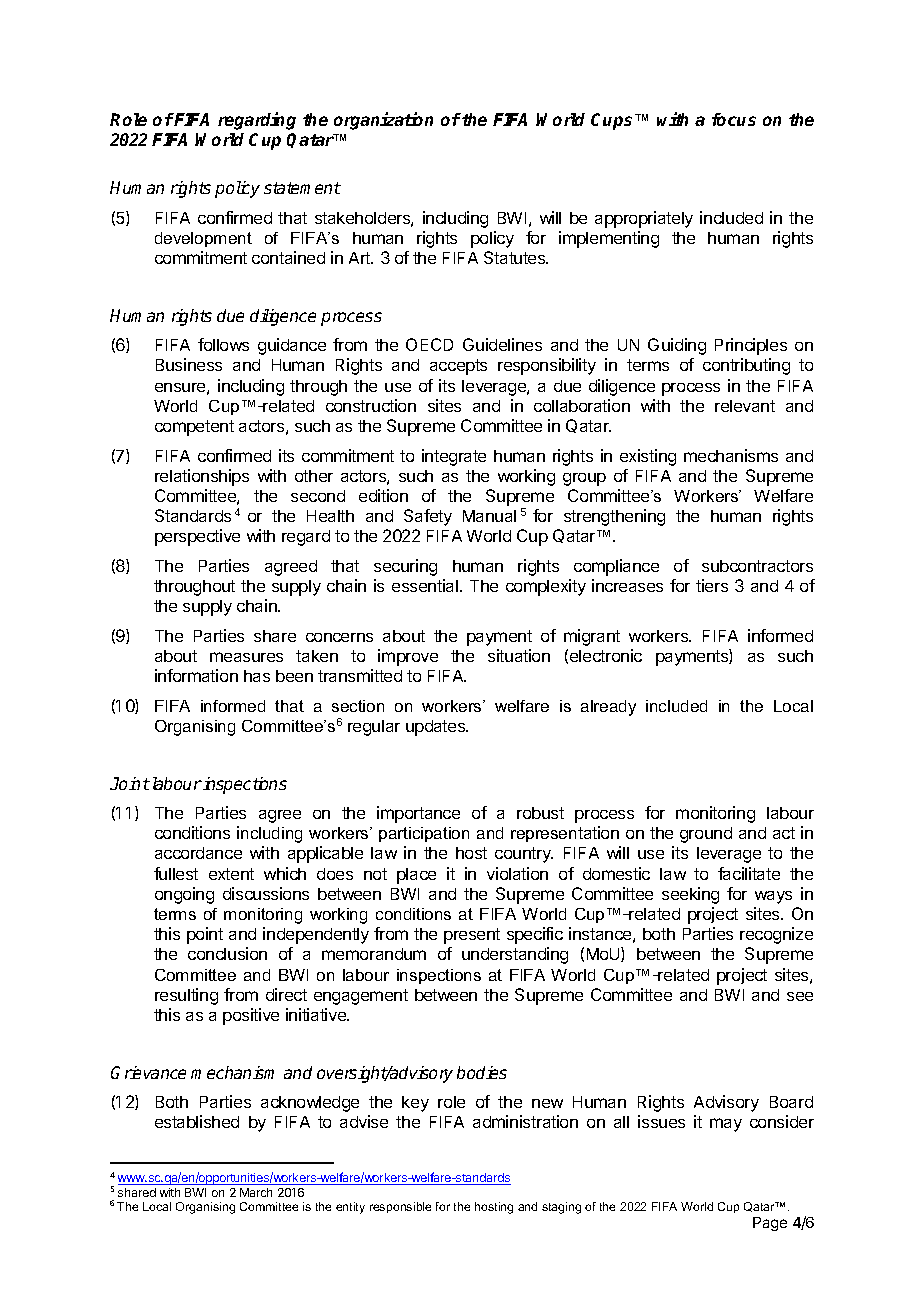  What do you see at coordinates (198, 853) in the page?
I see `accordance` at bounding box center [198, 853].
